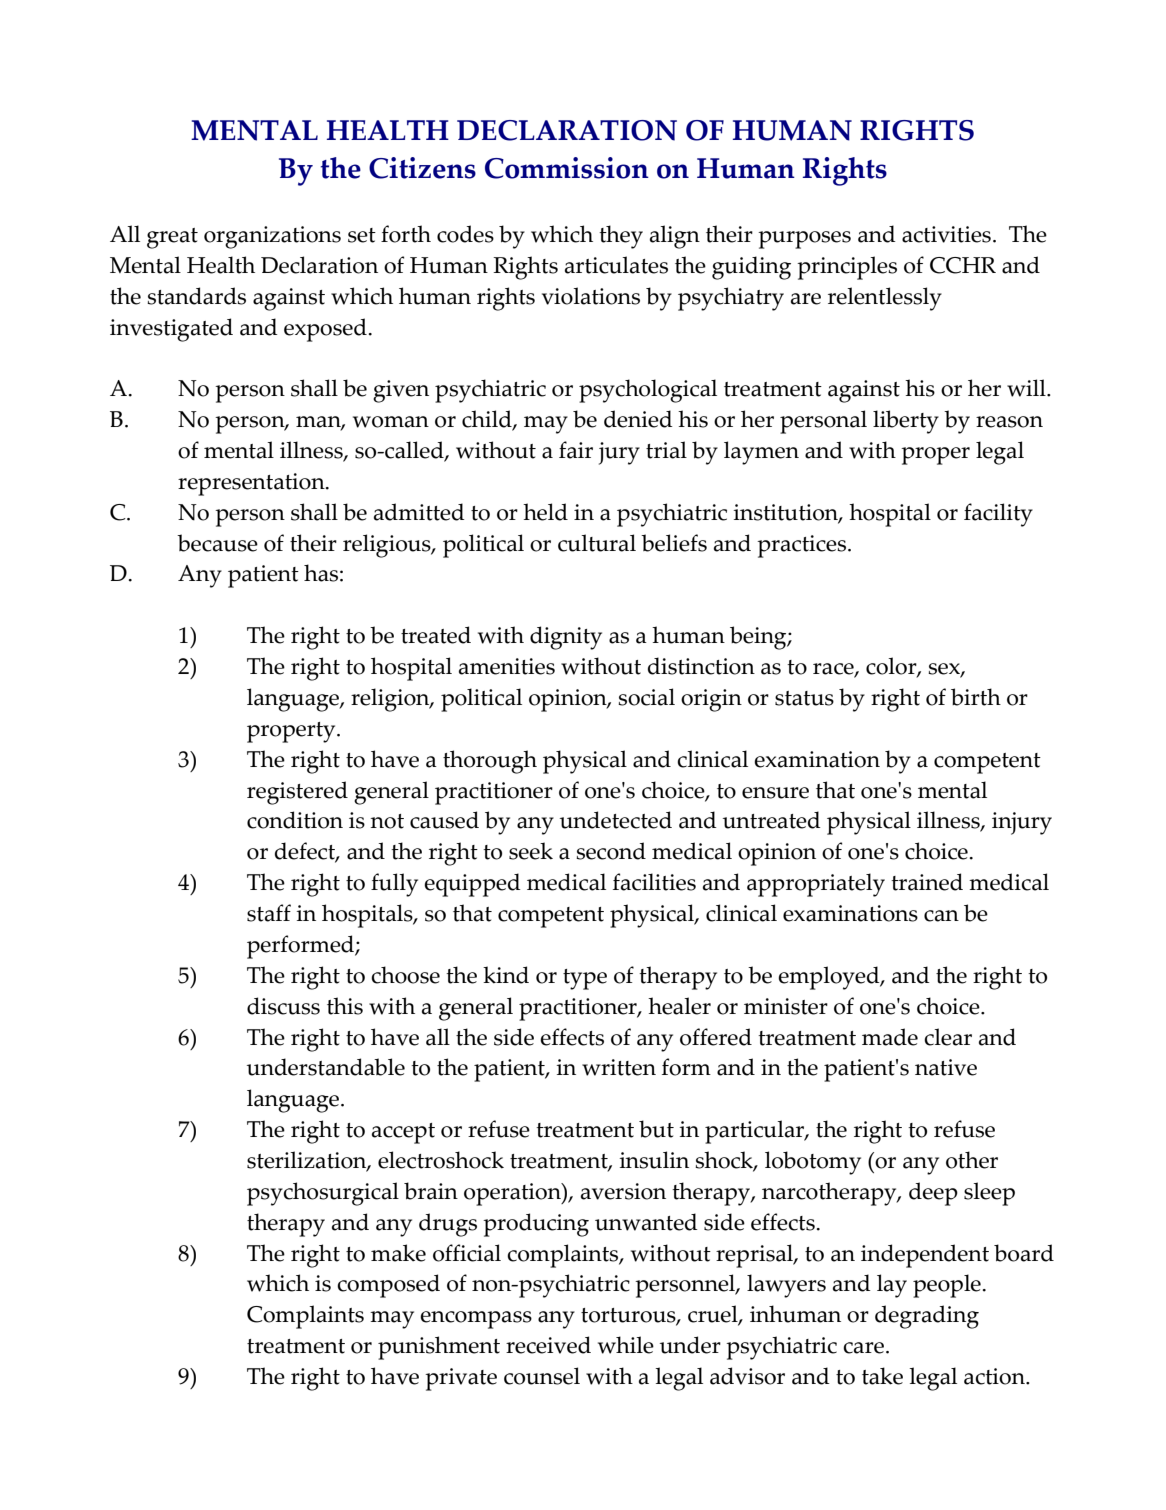 This image has width=1166, height=1510. Describe the element at coordinates (616, 820) in the image. I see `undetected` at that location.
